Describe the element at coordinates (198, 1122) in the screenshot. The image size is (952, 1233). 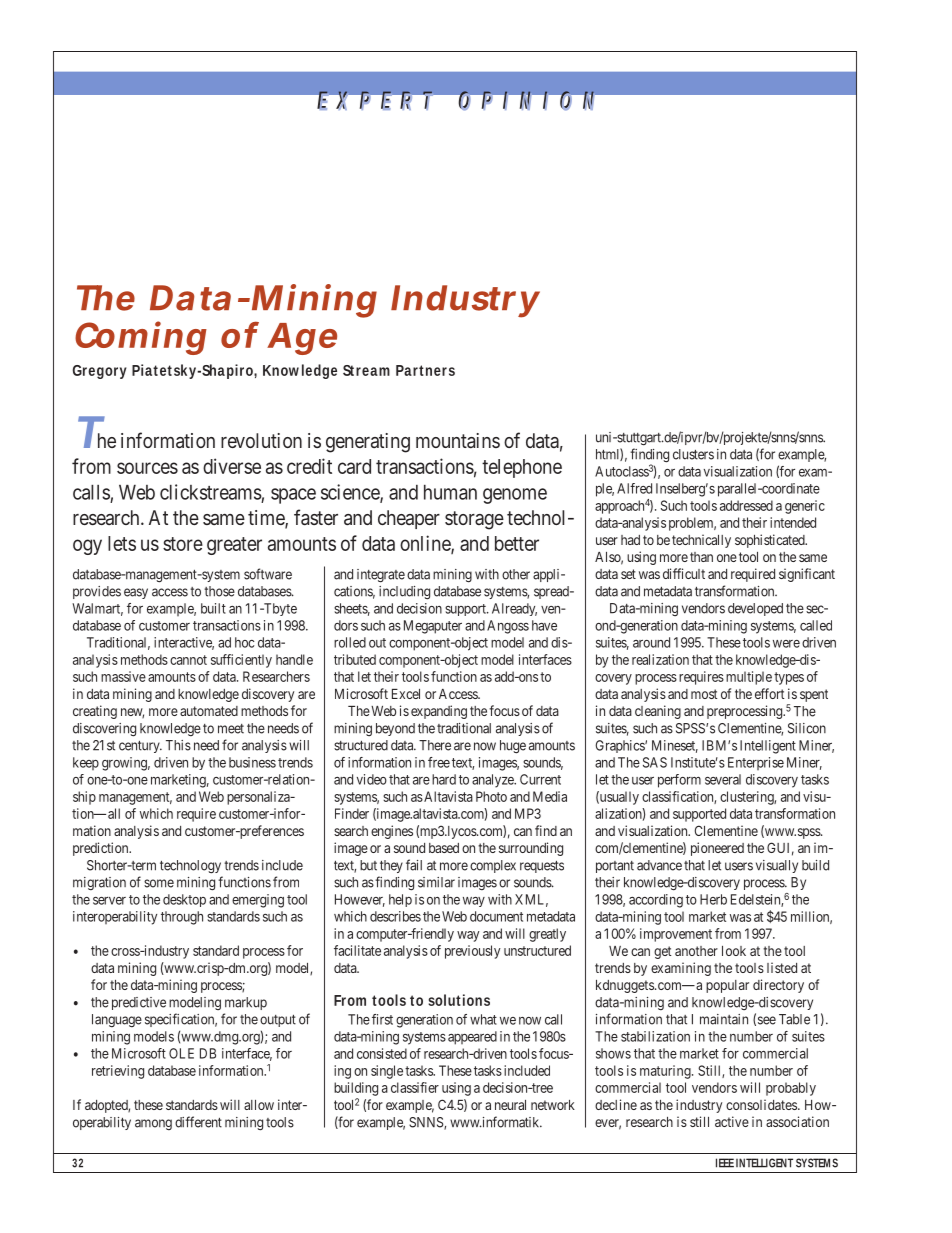
I see `different` at that location.
